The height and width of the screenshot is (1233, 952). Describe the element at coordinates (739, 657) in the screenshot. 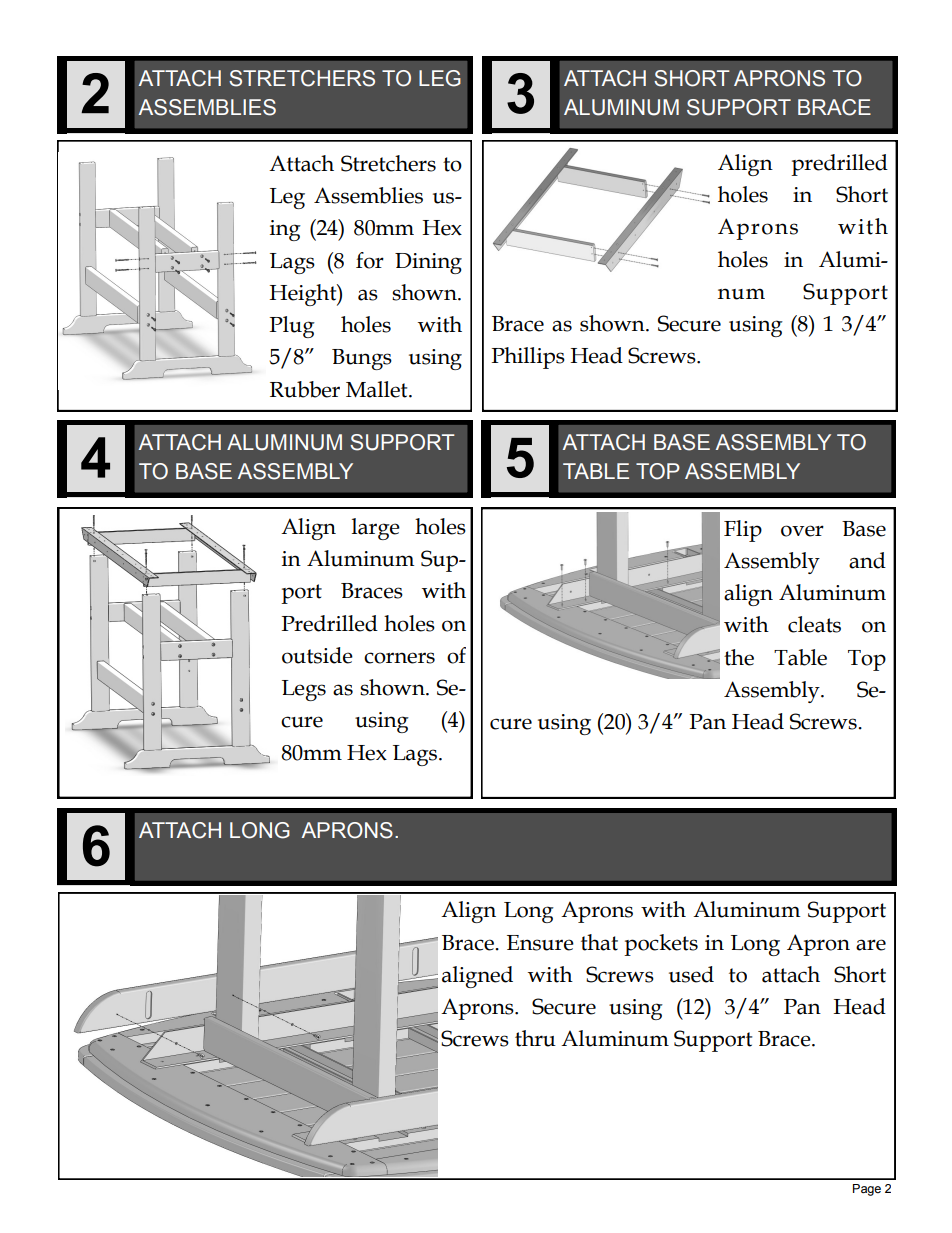

I see `the` at that location.
